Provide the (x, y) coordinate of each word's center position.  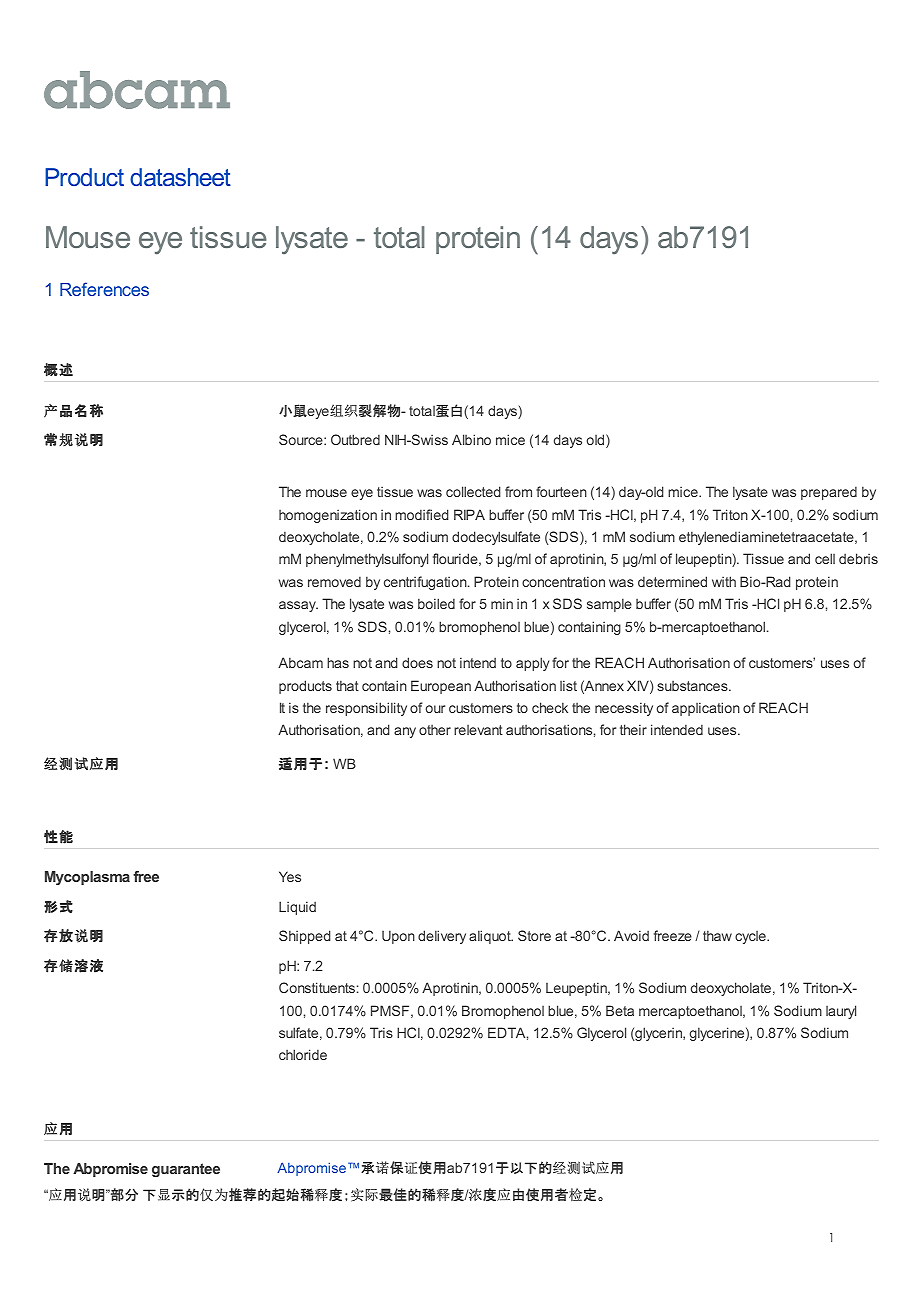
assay (298, 606)
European (441, 687)
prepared (829, 493)
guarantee (186, 1170)
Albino (471, 439)
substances (693, 686)
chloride (303, 1054)
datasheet (180, 177)
